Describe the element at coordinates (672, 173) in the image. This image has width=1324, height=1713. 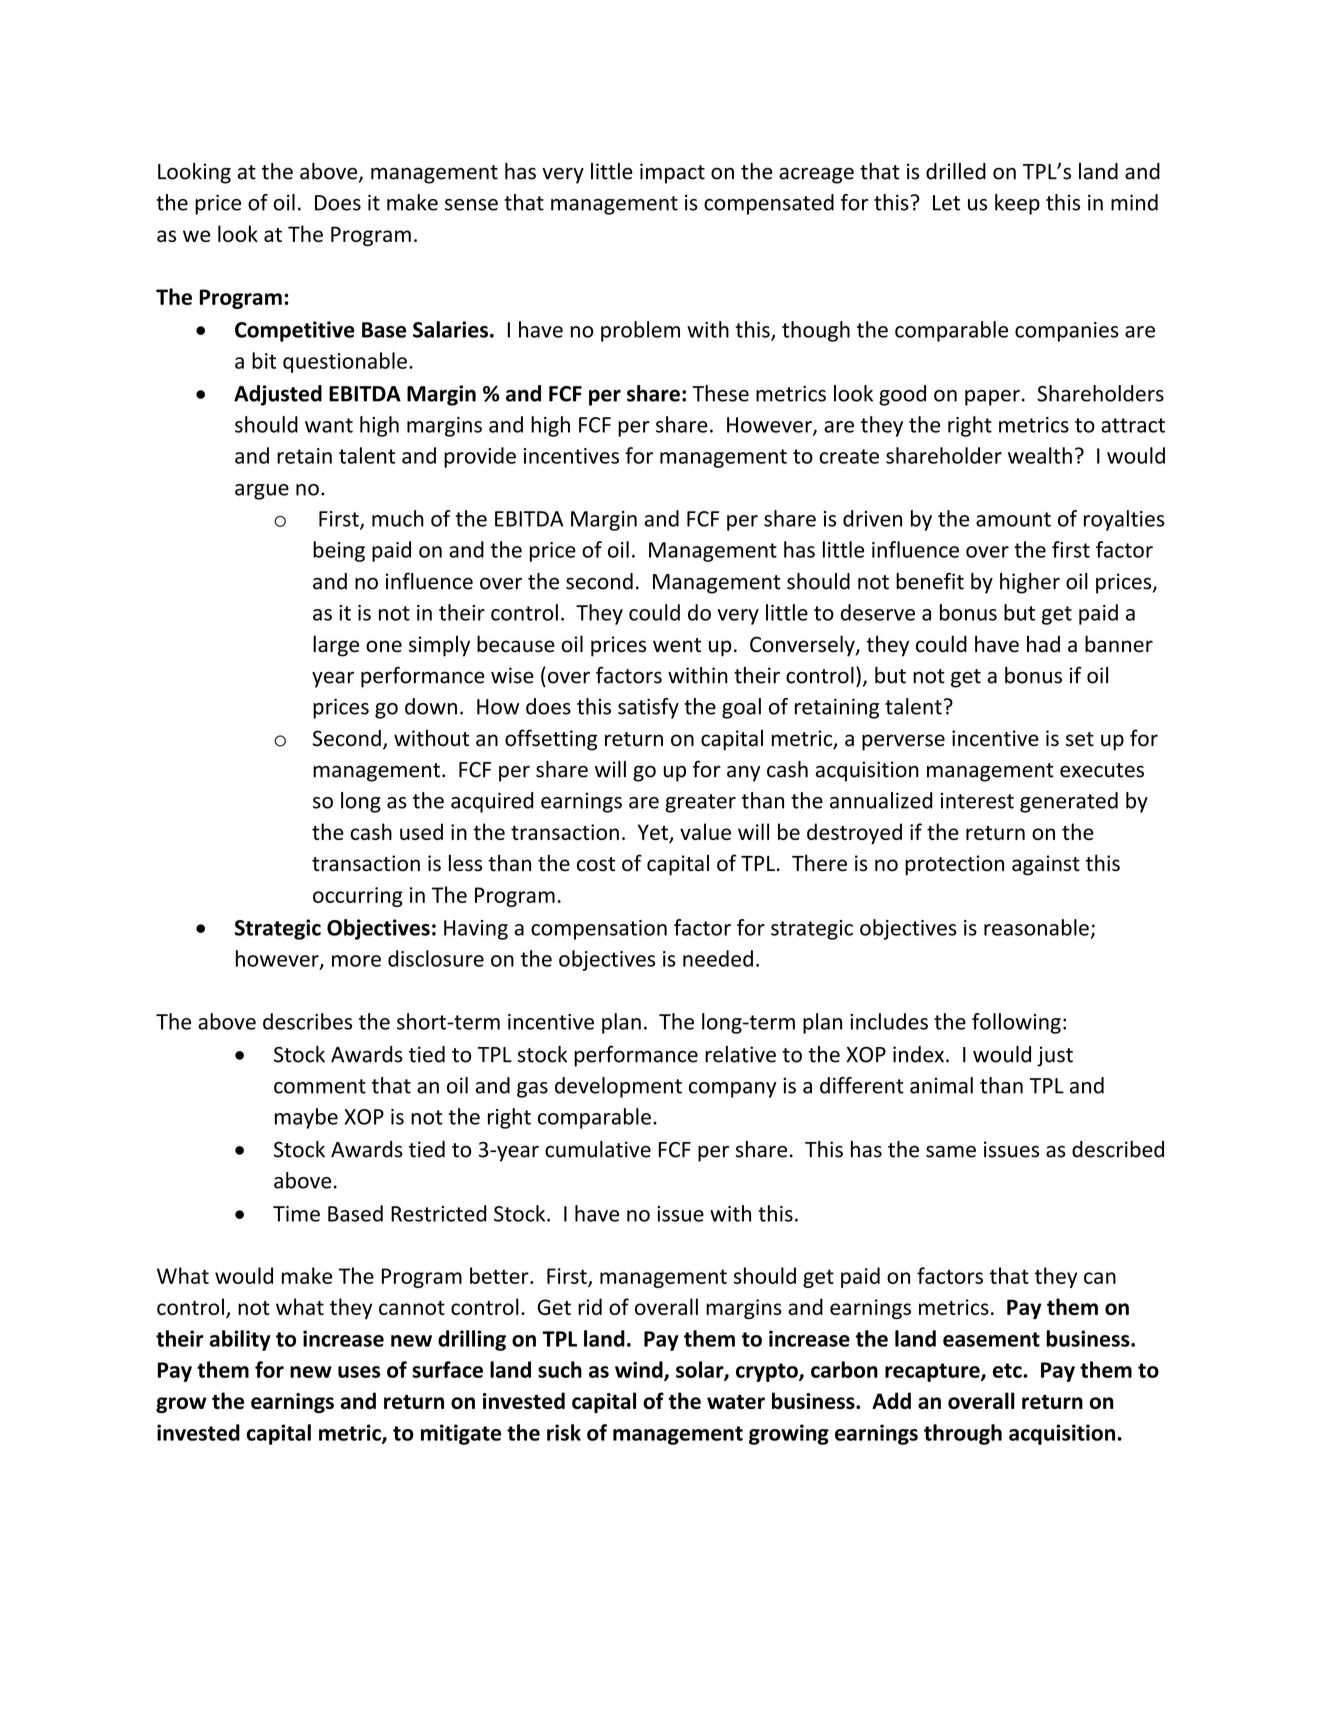
I see `impact` at that location.
